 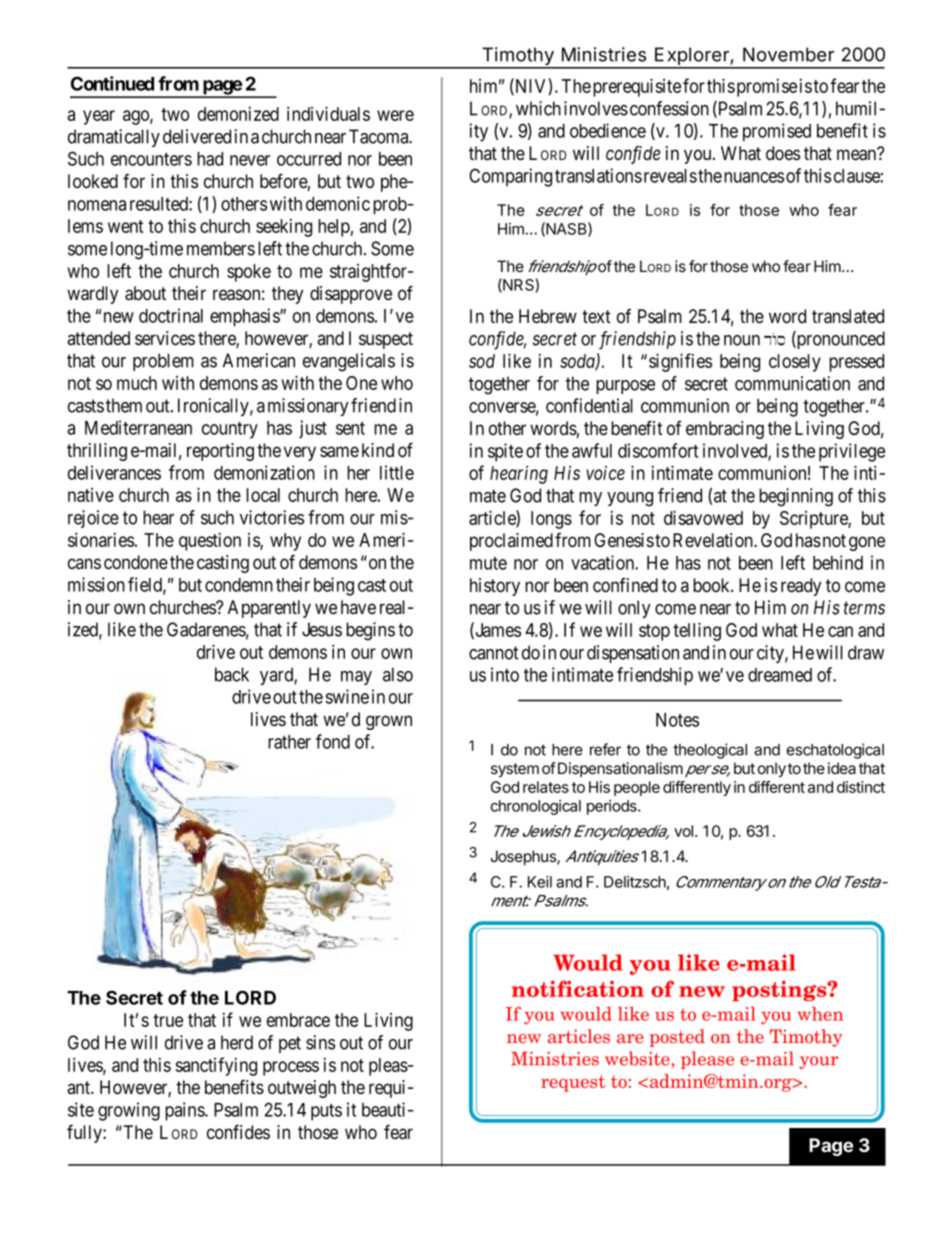 I want to click on condemn, so click(x=239, y=585).
